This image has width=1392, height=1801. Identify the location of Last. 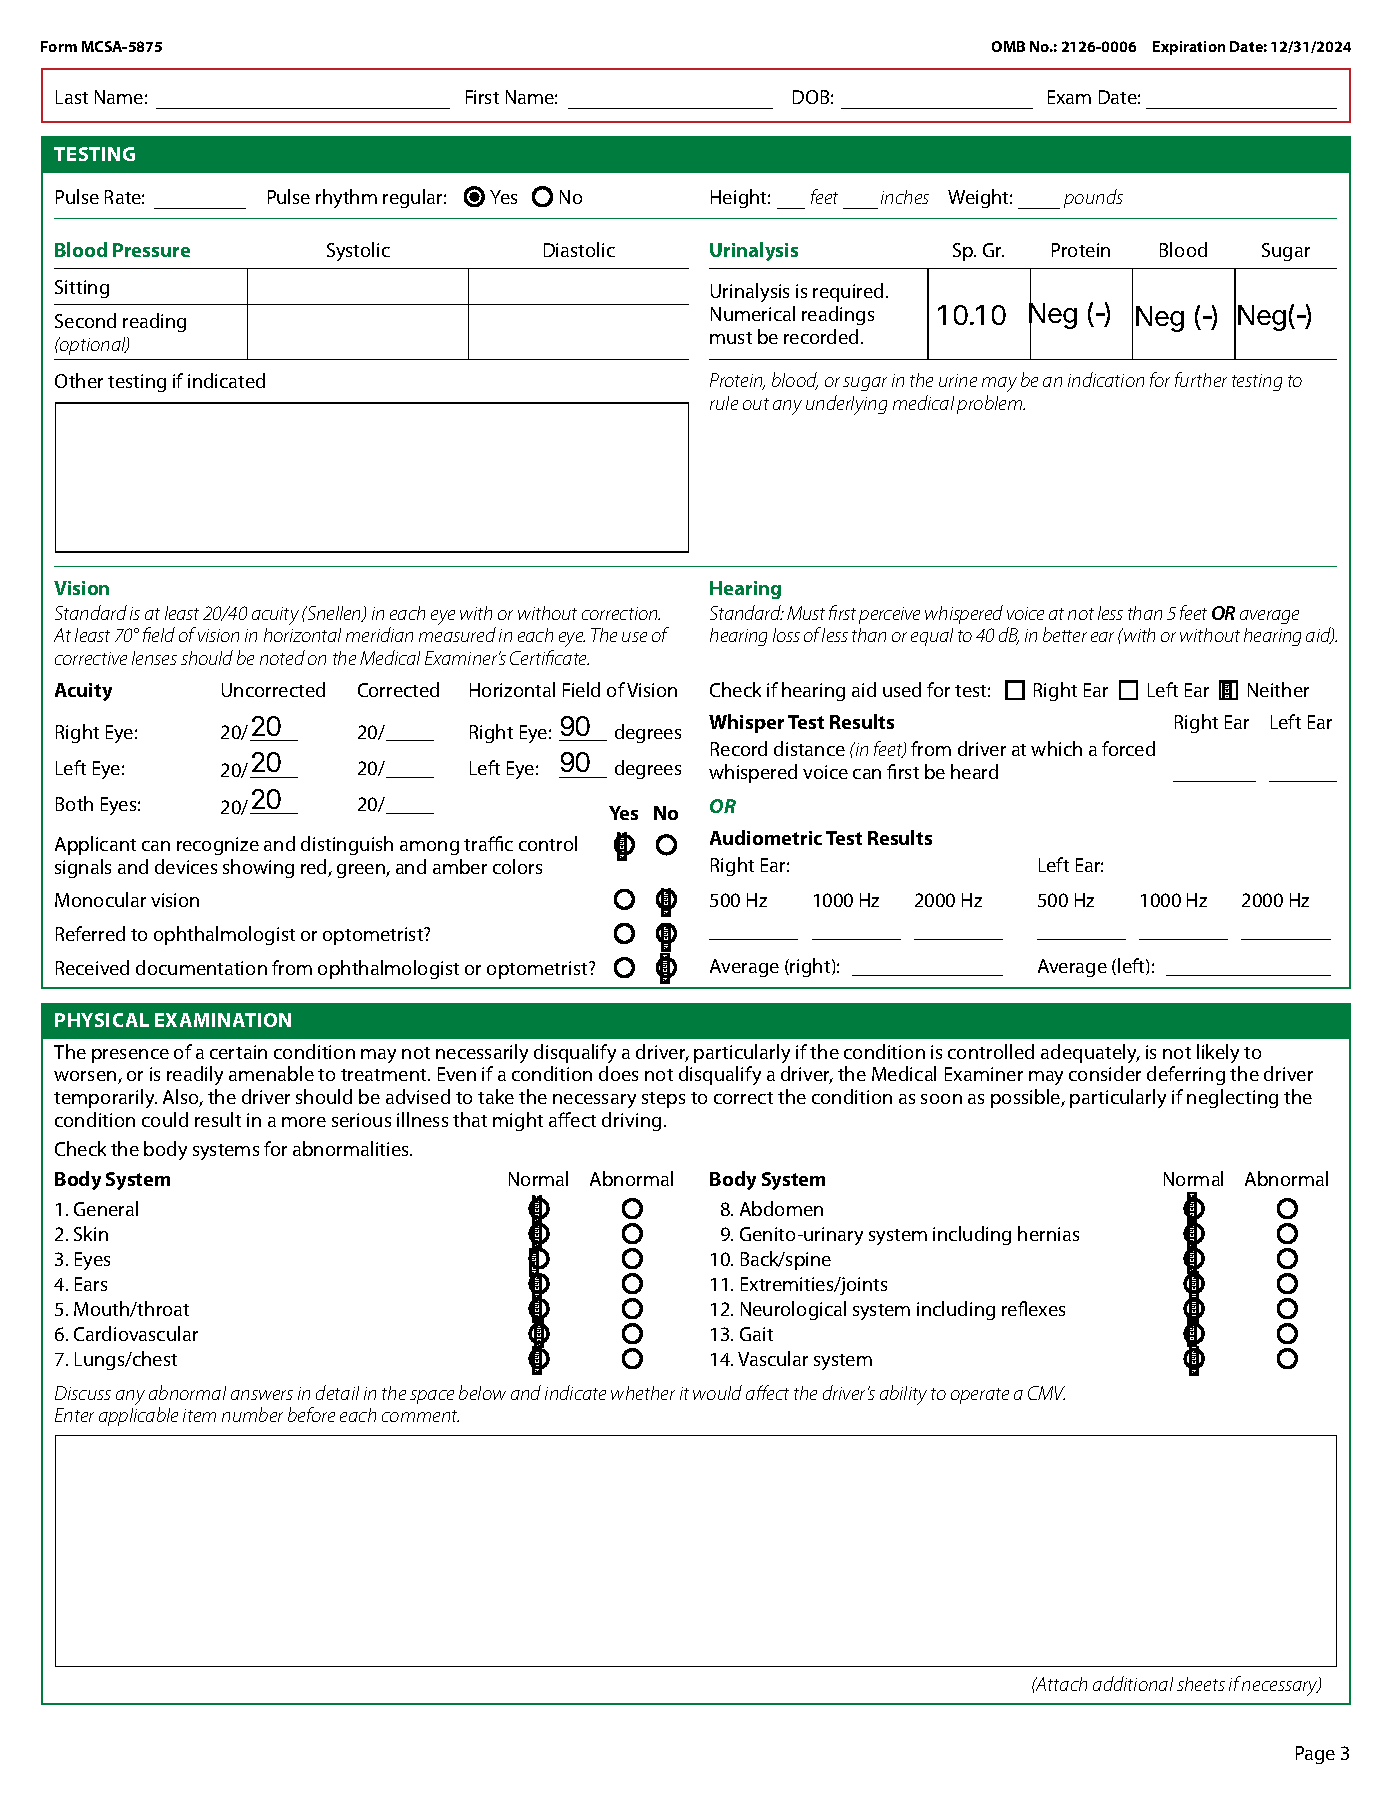
(72, 97).
